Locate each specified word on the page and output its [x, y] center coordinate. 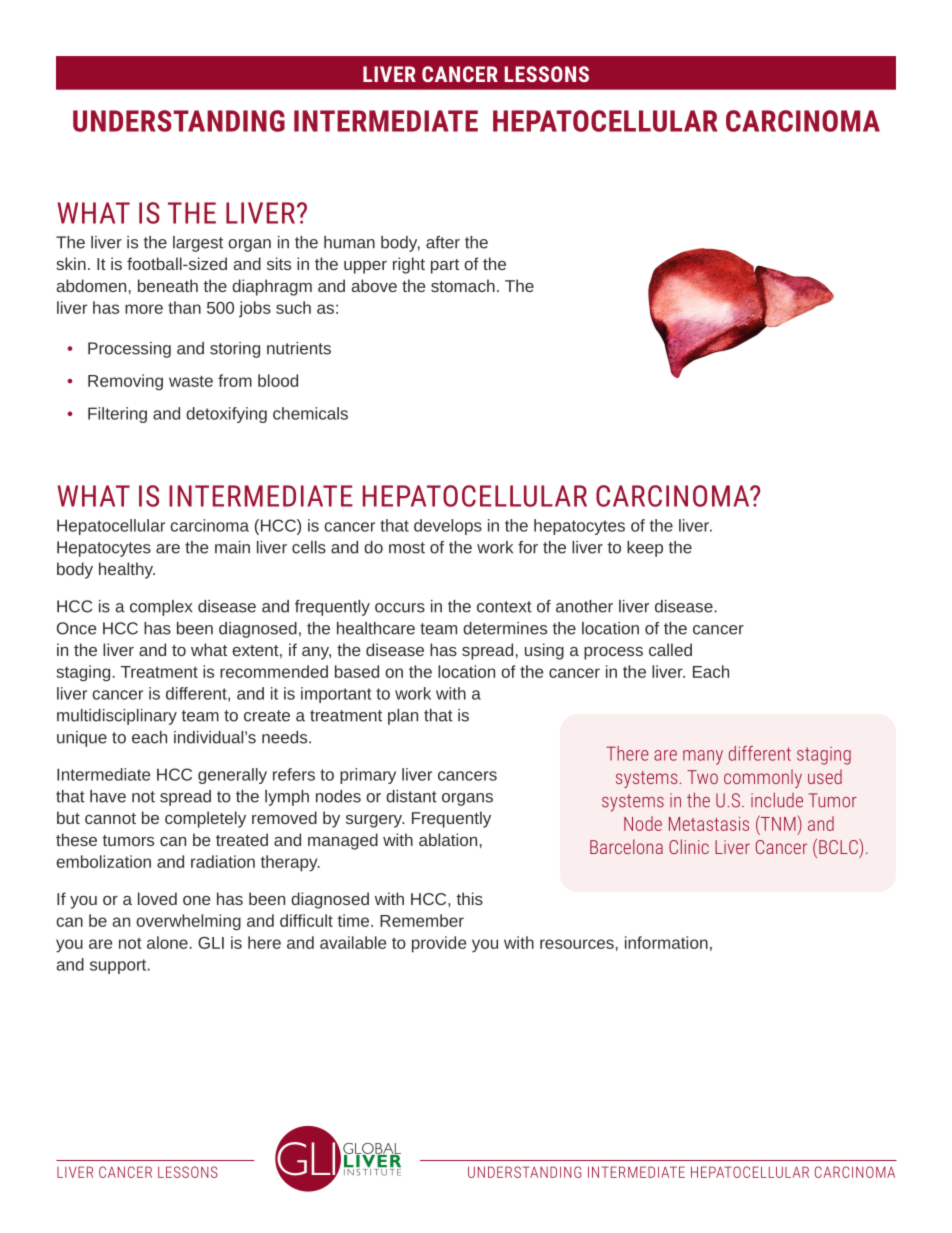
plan [403, 717]
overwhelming [188, 922]
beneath [168, 285]
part [445, 266]
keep [645, 549]
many [703, 757]
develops [448, 527]
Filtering [117, 415]
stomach [463, 285]
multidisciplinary [117, 717]
